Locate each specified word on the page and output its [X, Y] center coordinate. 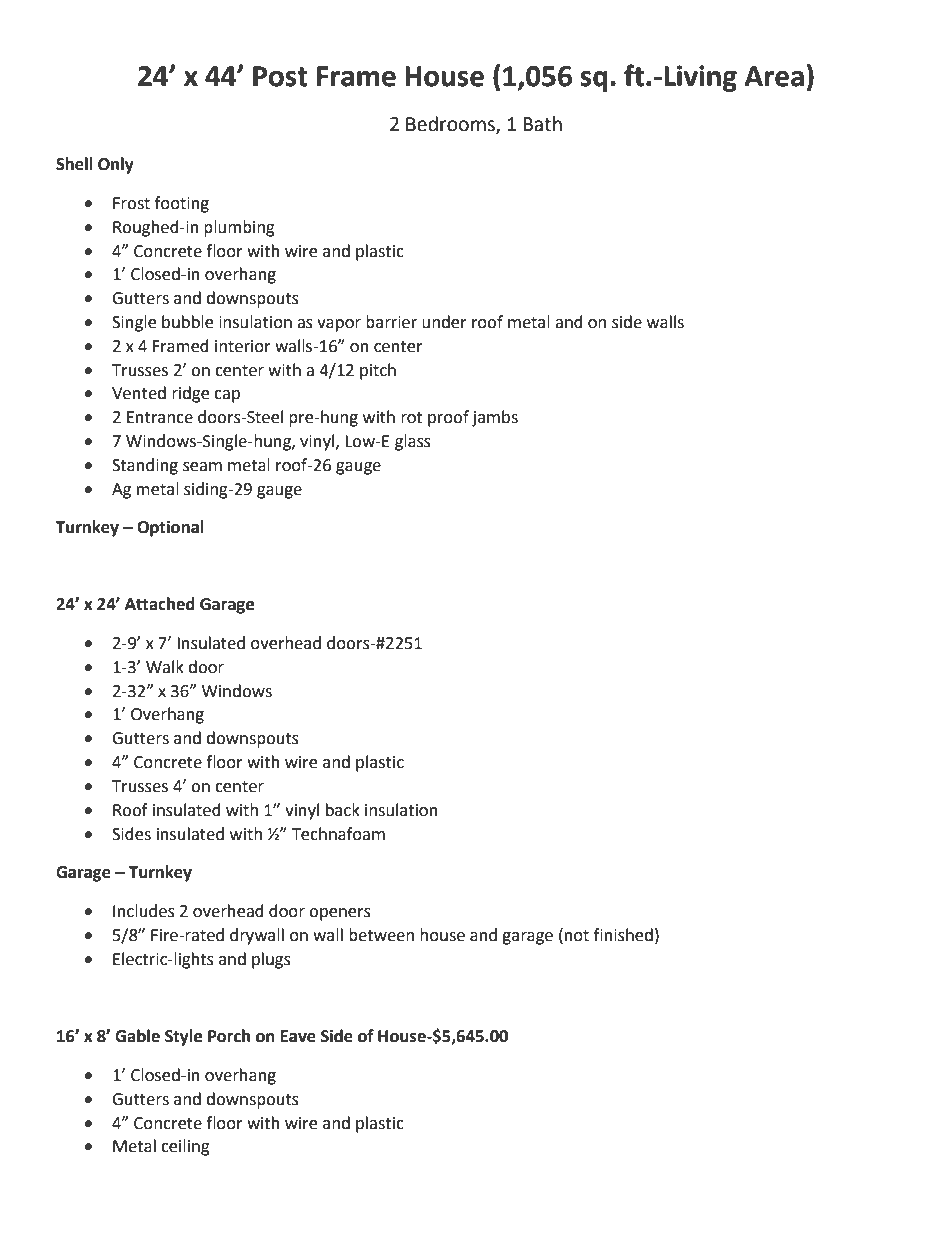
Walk [165, 667]
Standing [145, 466]
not [577, 936]
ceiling [185, 1147]
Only [116, 165]
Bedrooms [451, 124]
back [343, 810]
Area [774, 76]
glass [413, 442]
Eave [298, 1036]
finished [623, 935]
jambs [495, 418]
